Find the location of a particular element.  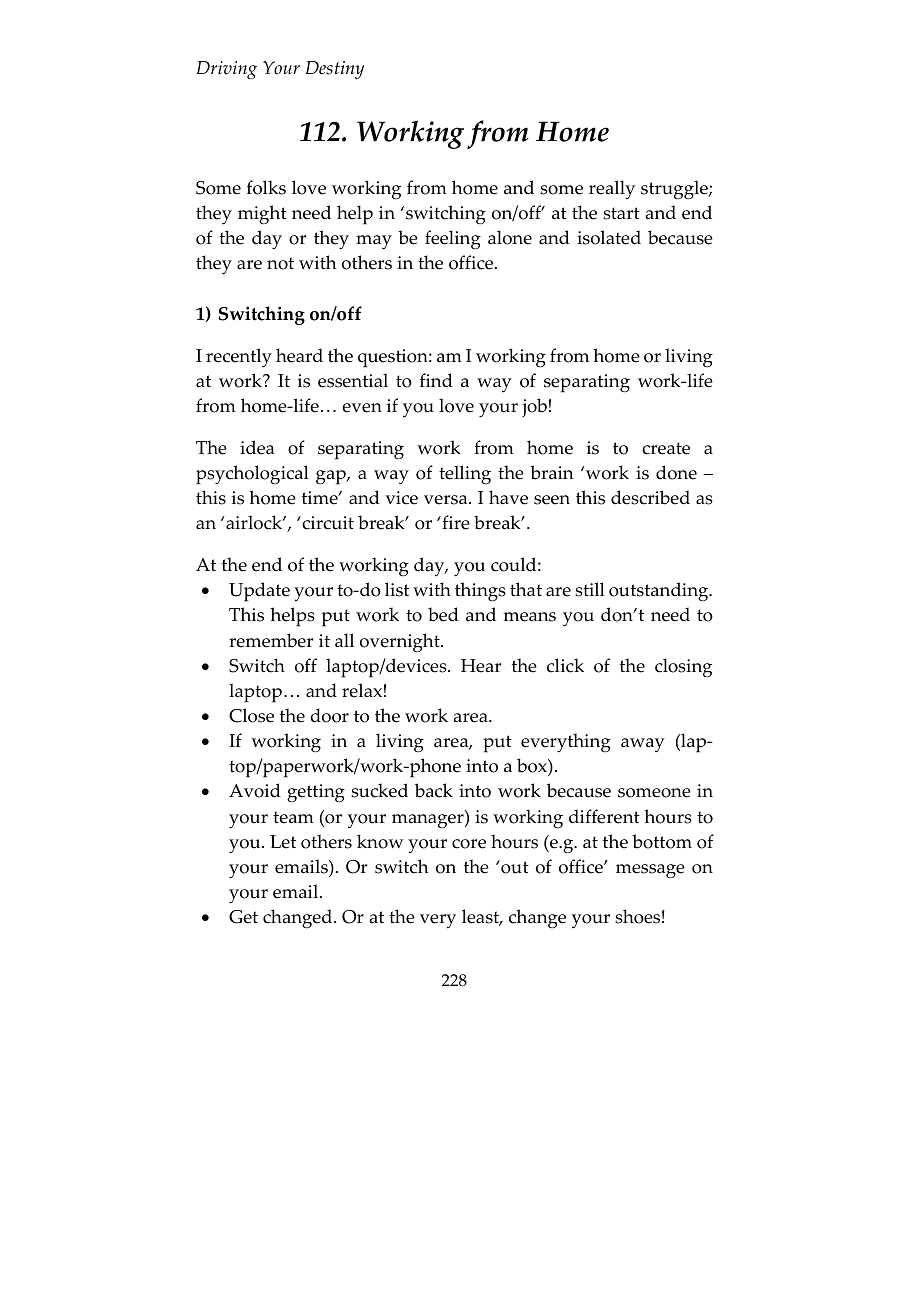

remember is located at coordinates (271, 640).
